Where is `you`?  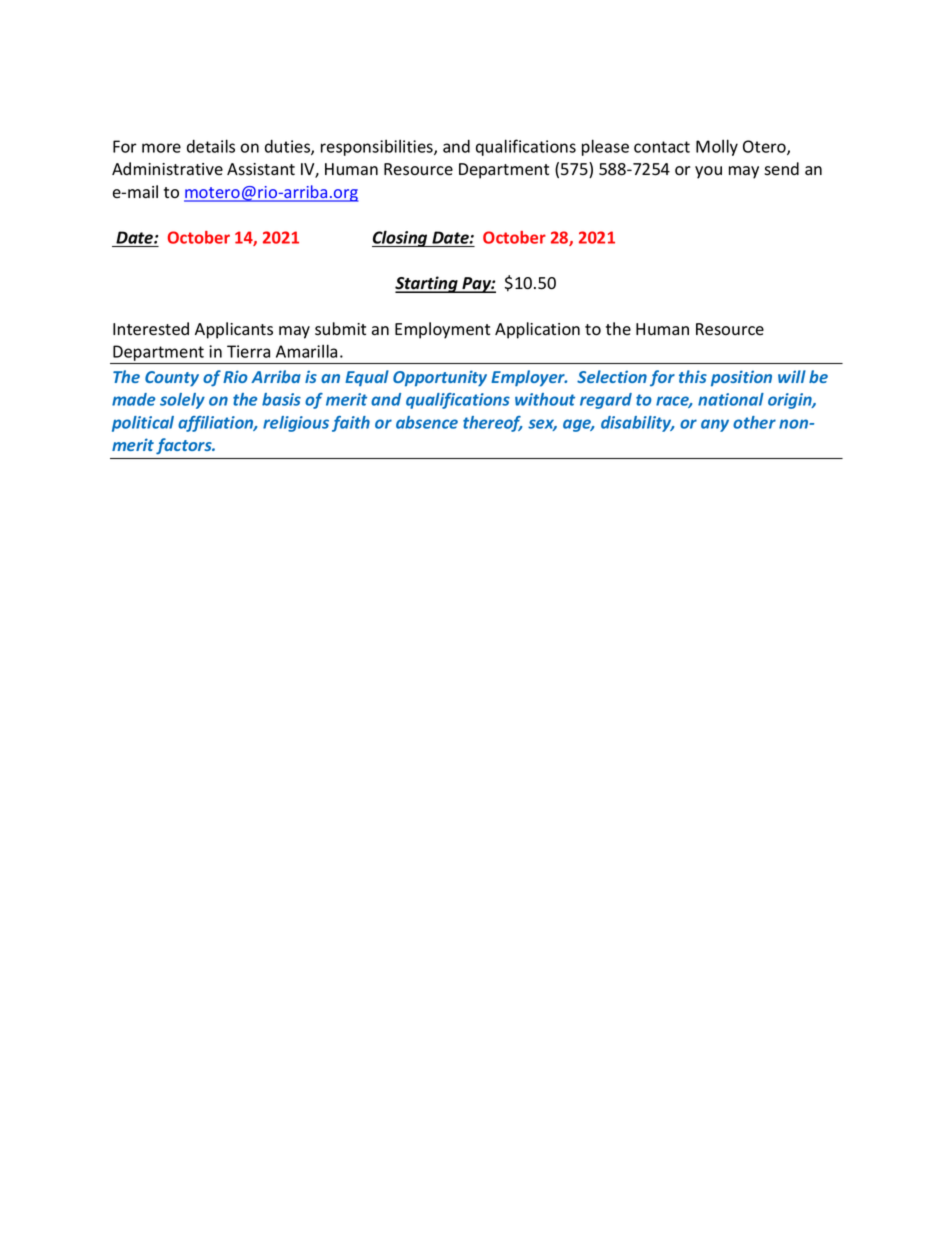 you is located at coordinates (708, 172).
